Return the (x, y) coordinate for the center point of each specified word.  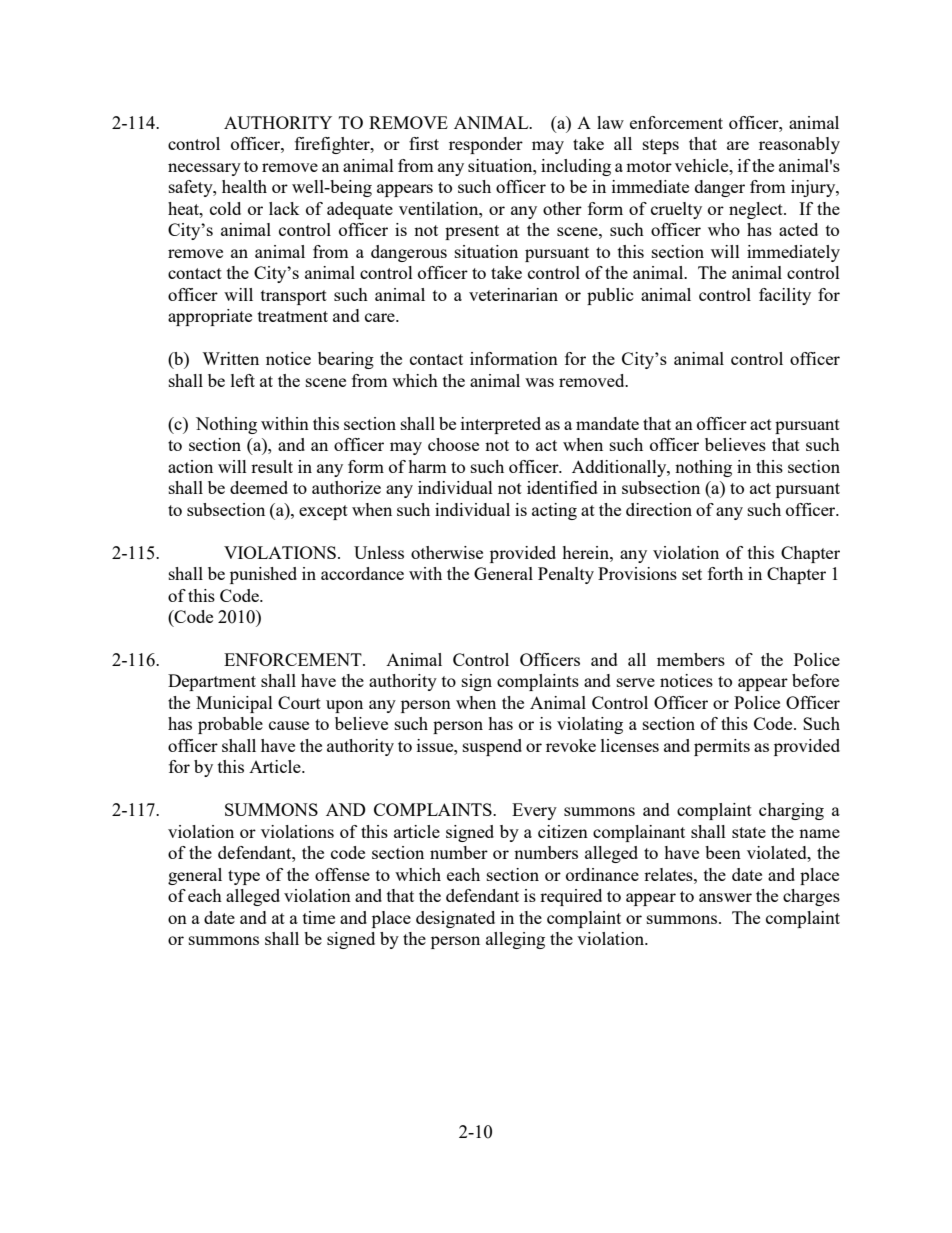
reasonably (799, 145)
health (244, 186)
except (323, 512)
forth (725, 573)
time (319, 917)
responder (486, 145)
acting (554, 511)
